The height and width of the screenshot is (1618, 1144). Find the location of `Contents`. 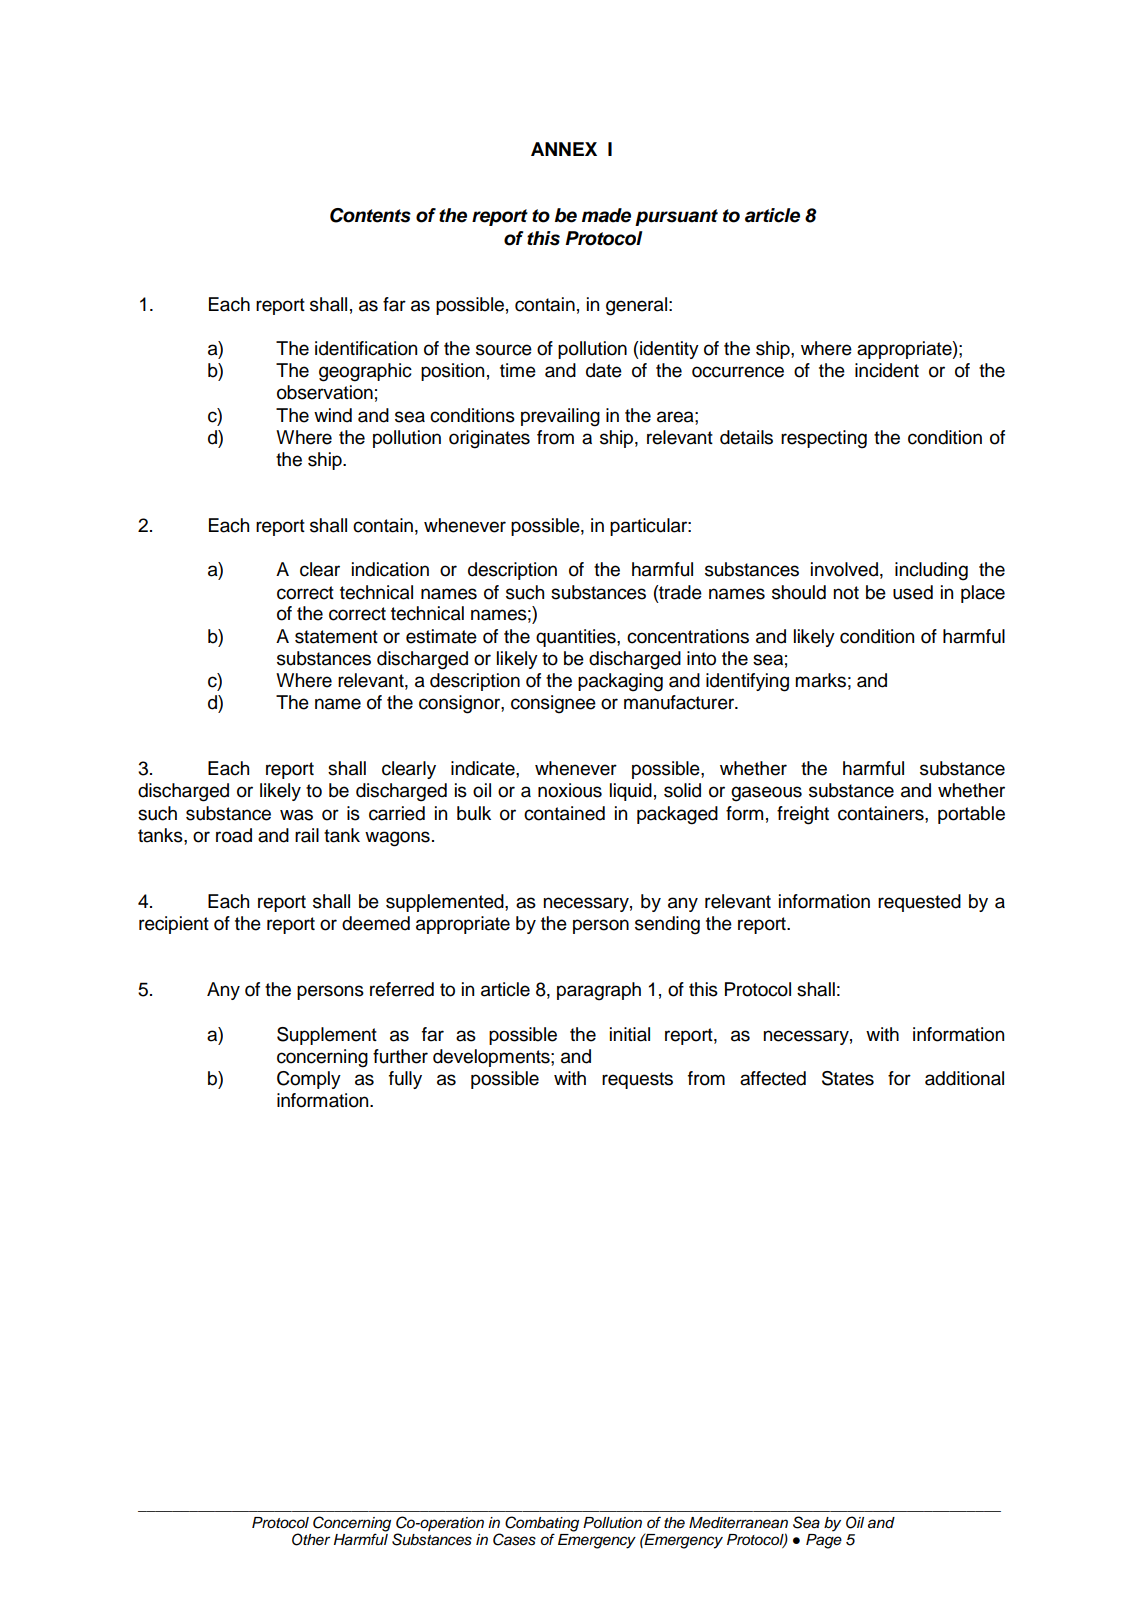

Contents is located at coordinates (370, 215).
